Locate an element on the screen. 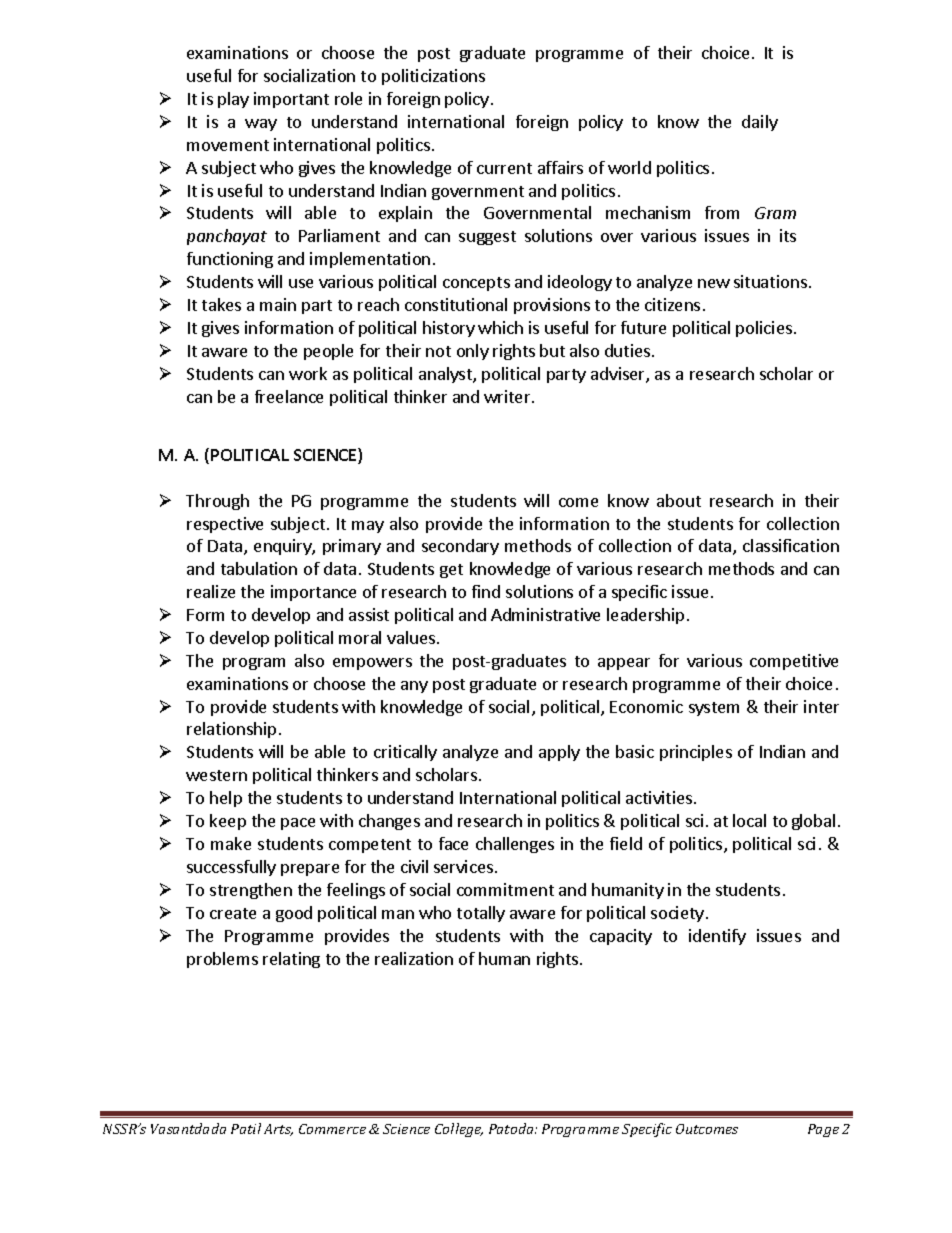  College is located at coordinates (459, 1130).
